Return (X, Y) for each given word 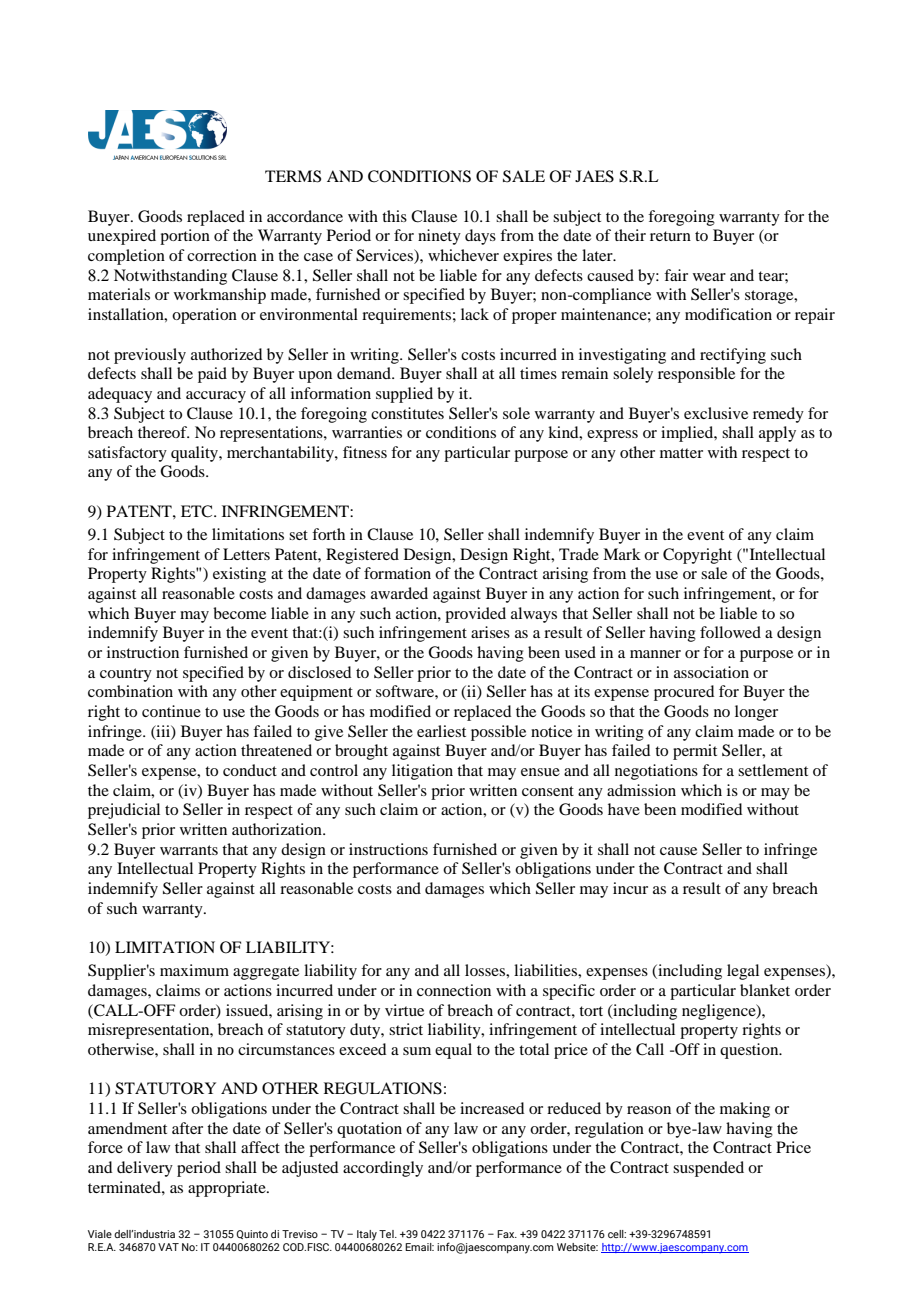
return (670, 236)
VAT (168, 1247)
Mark (622, 554)
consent (548, 791)
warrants (189, 850)
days (480, 237)
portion (185, 237)
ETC (198, 511)
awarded (399, 593)
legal (743, 972)
